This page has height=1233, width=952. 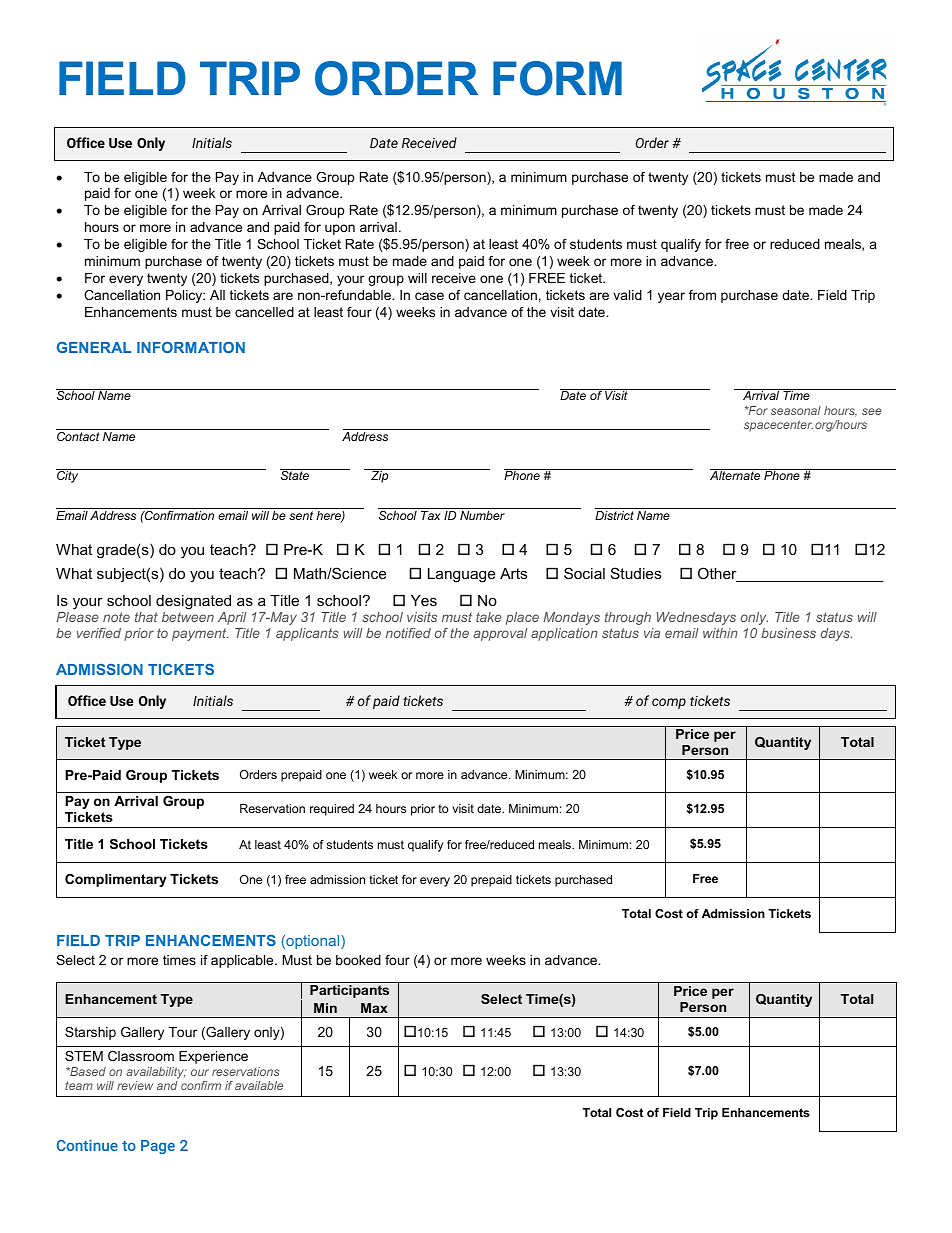 I want to click on case, so click(x=429, y=296).
